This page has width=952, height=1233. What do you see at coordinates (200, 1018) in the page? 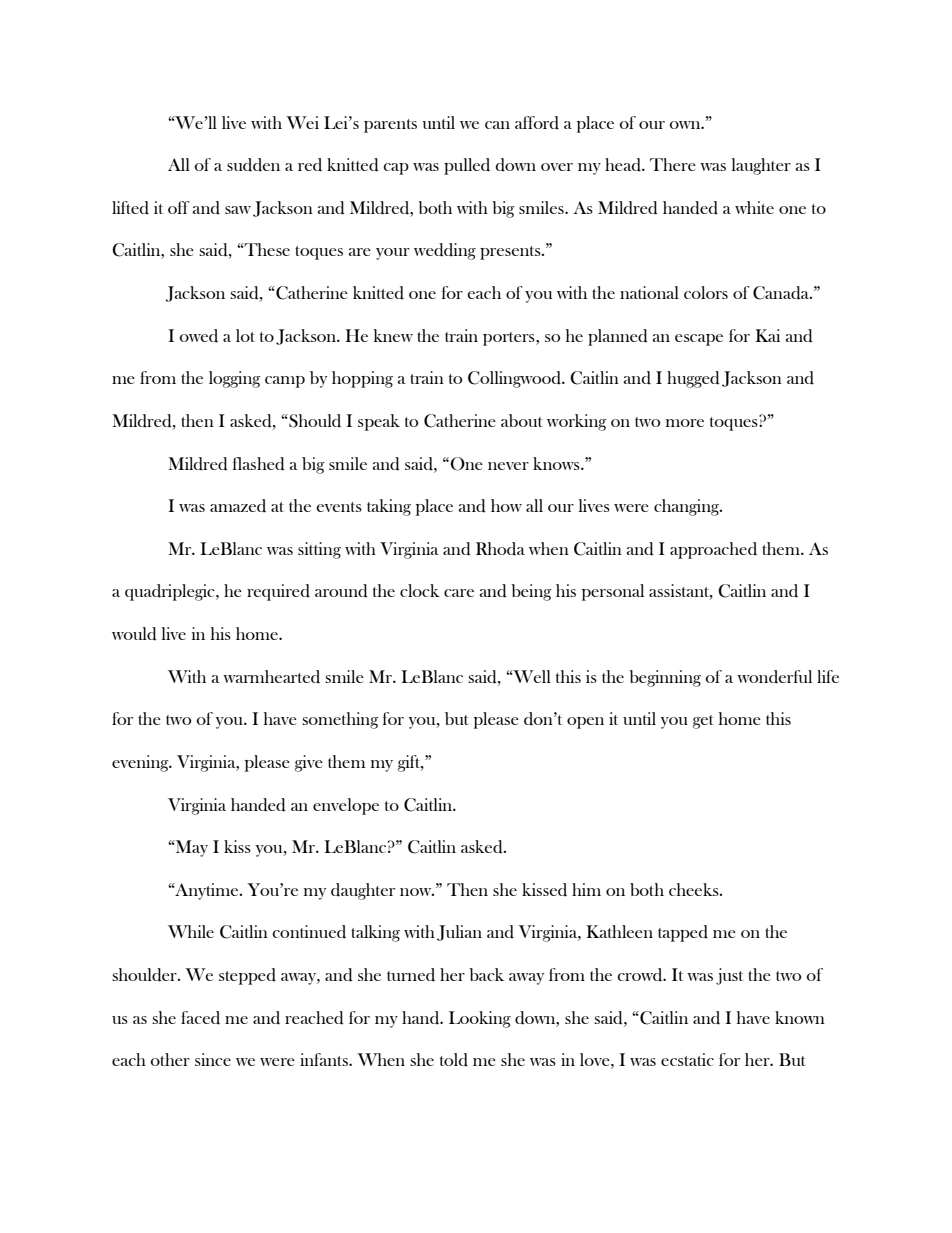
I see `faced` at bounding box center [200, 1018].
